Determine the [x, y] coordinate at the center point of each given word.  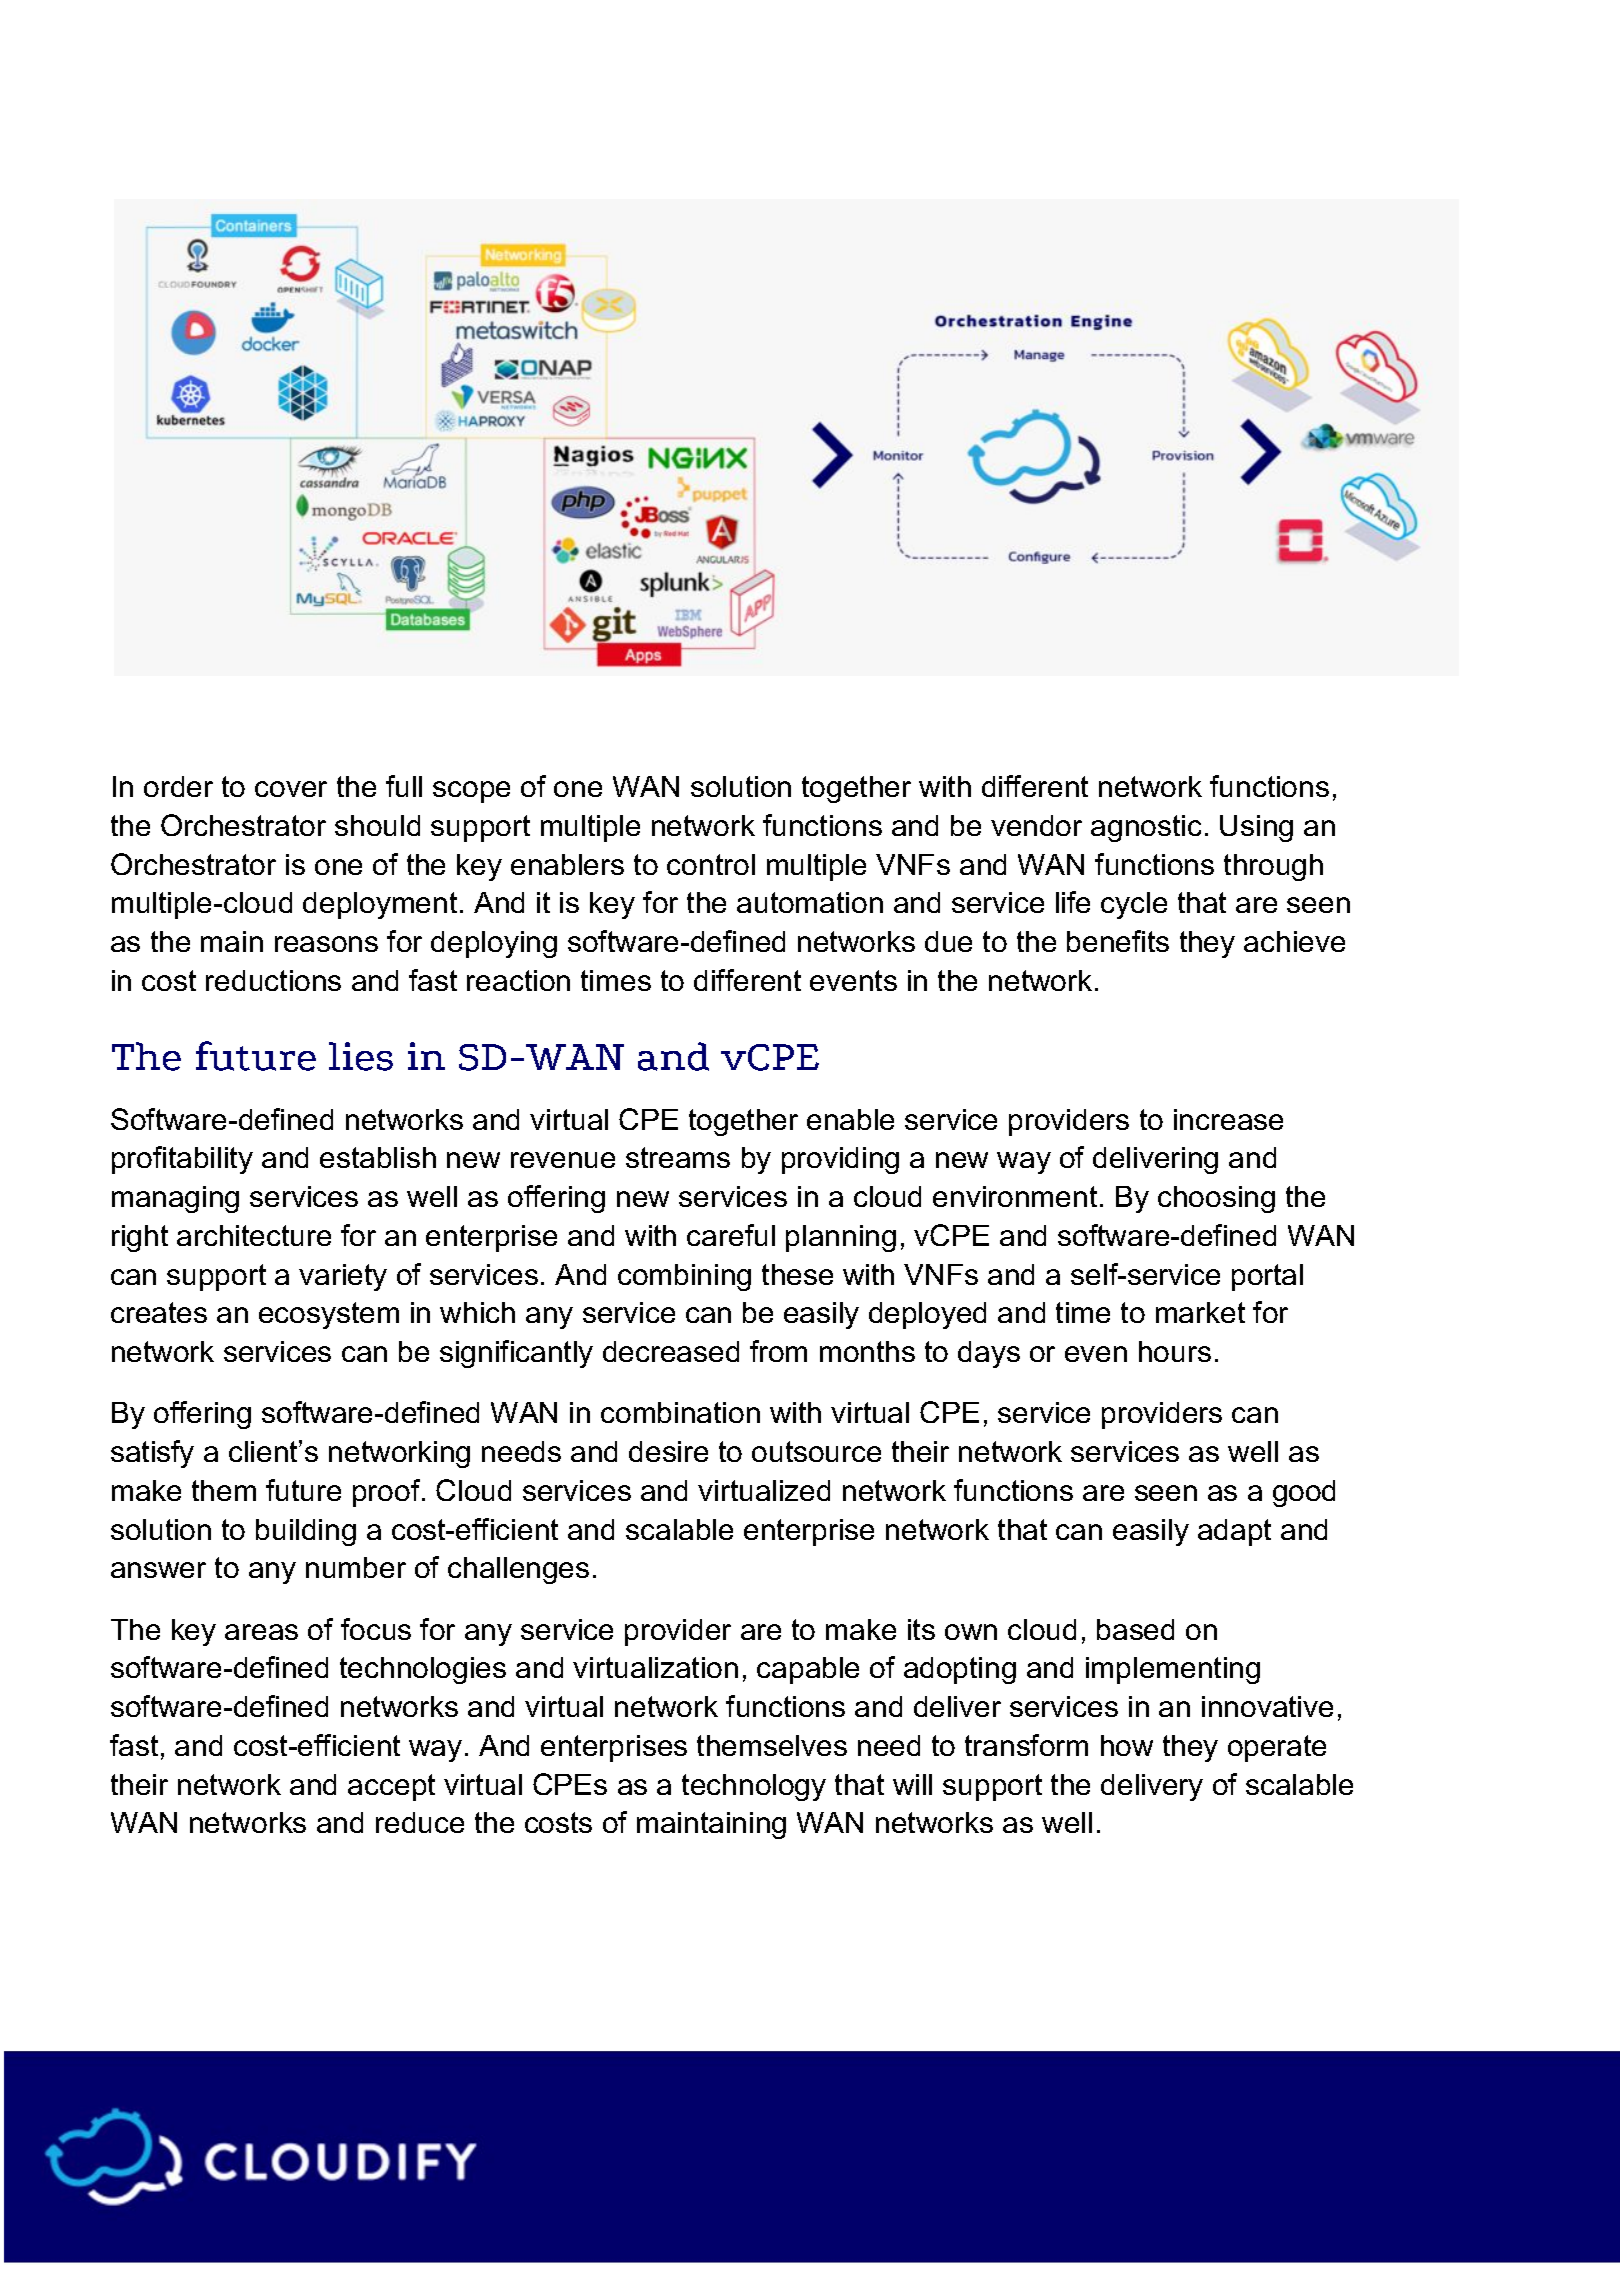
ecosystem [329, 1315]
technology [754, 1787]
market [1200, 1312]
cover [291, 789]
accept [391, 1787]
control [711, 864]
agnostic [1146, 828]
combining [684, 1277]
